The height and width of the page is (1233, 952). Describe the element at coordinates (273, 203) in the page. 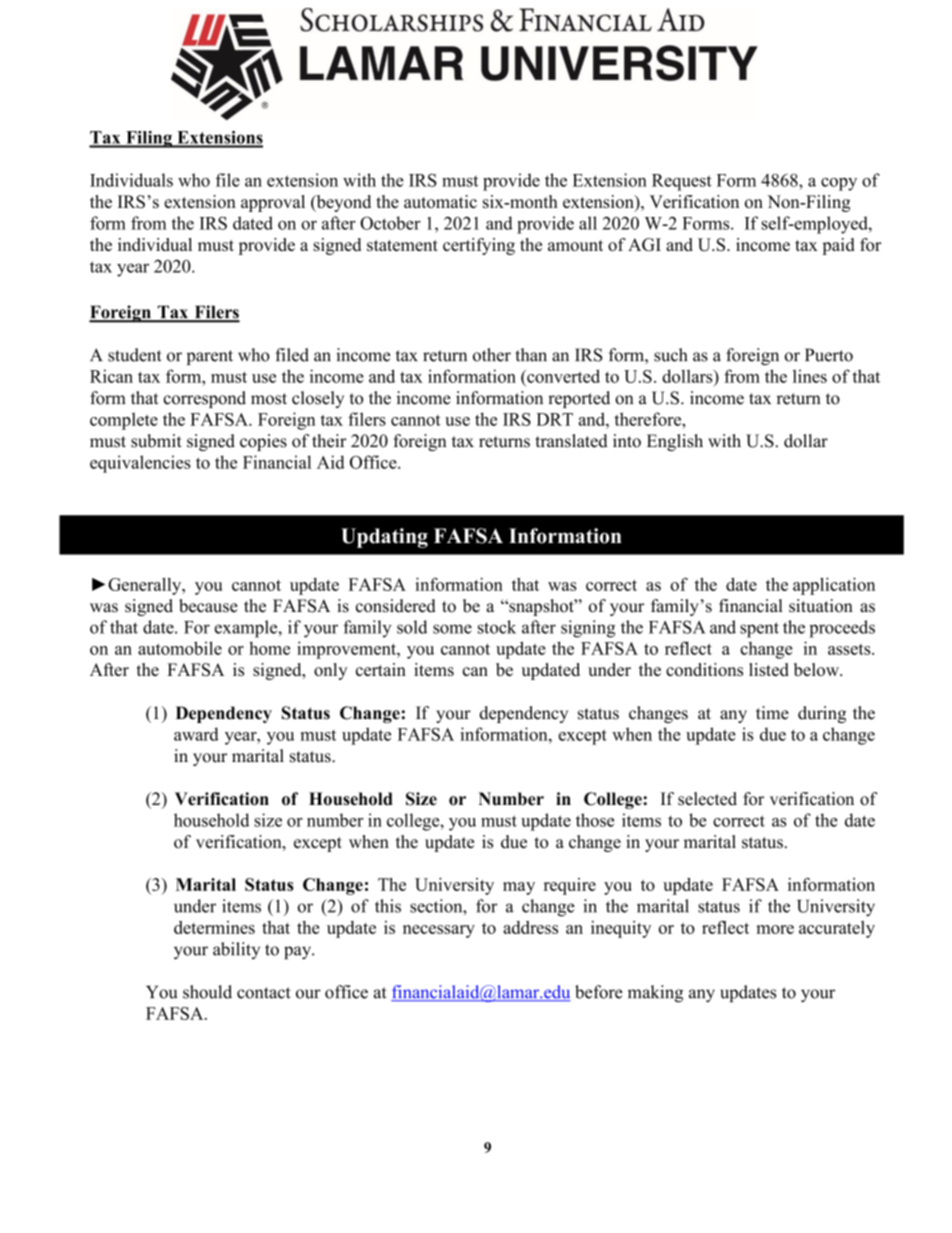

I see `approval` at that location.
